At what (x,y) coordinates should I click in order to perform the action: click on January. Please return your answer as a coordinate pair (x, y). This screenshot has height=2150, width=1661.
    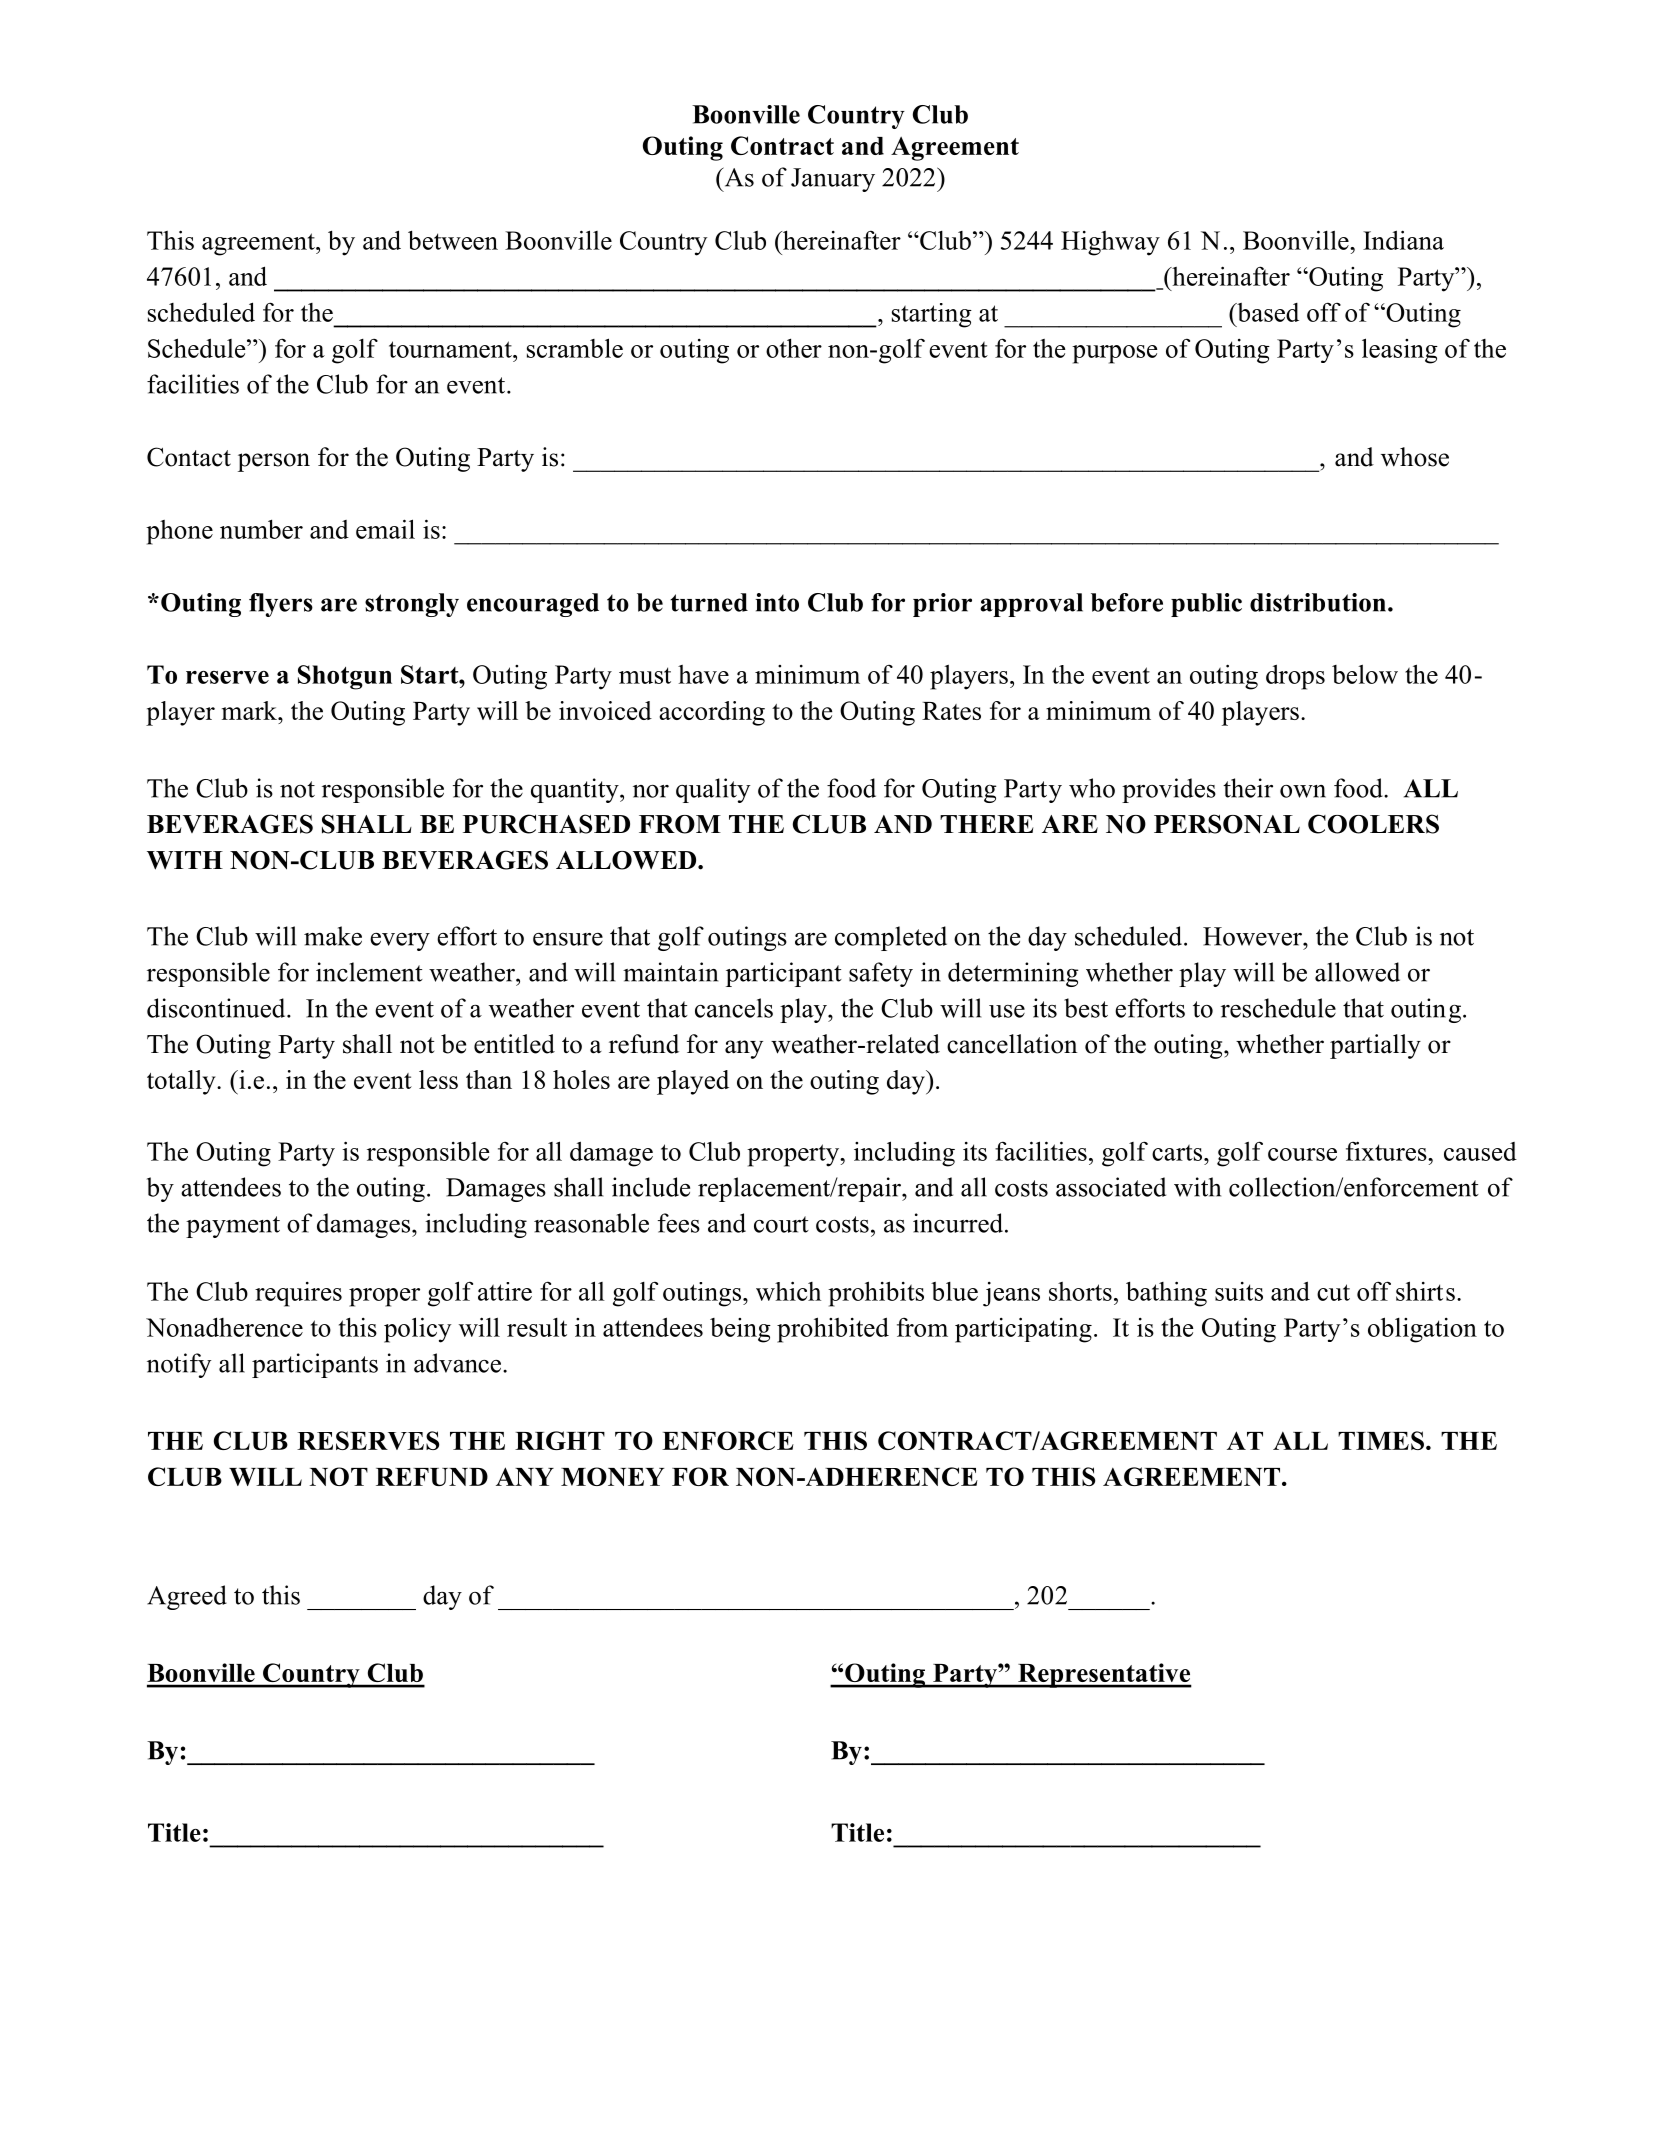
    Looking at the image, I should click on (833, 180).
